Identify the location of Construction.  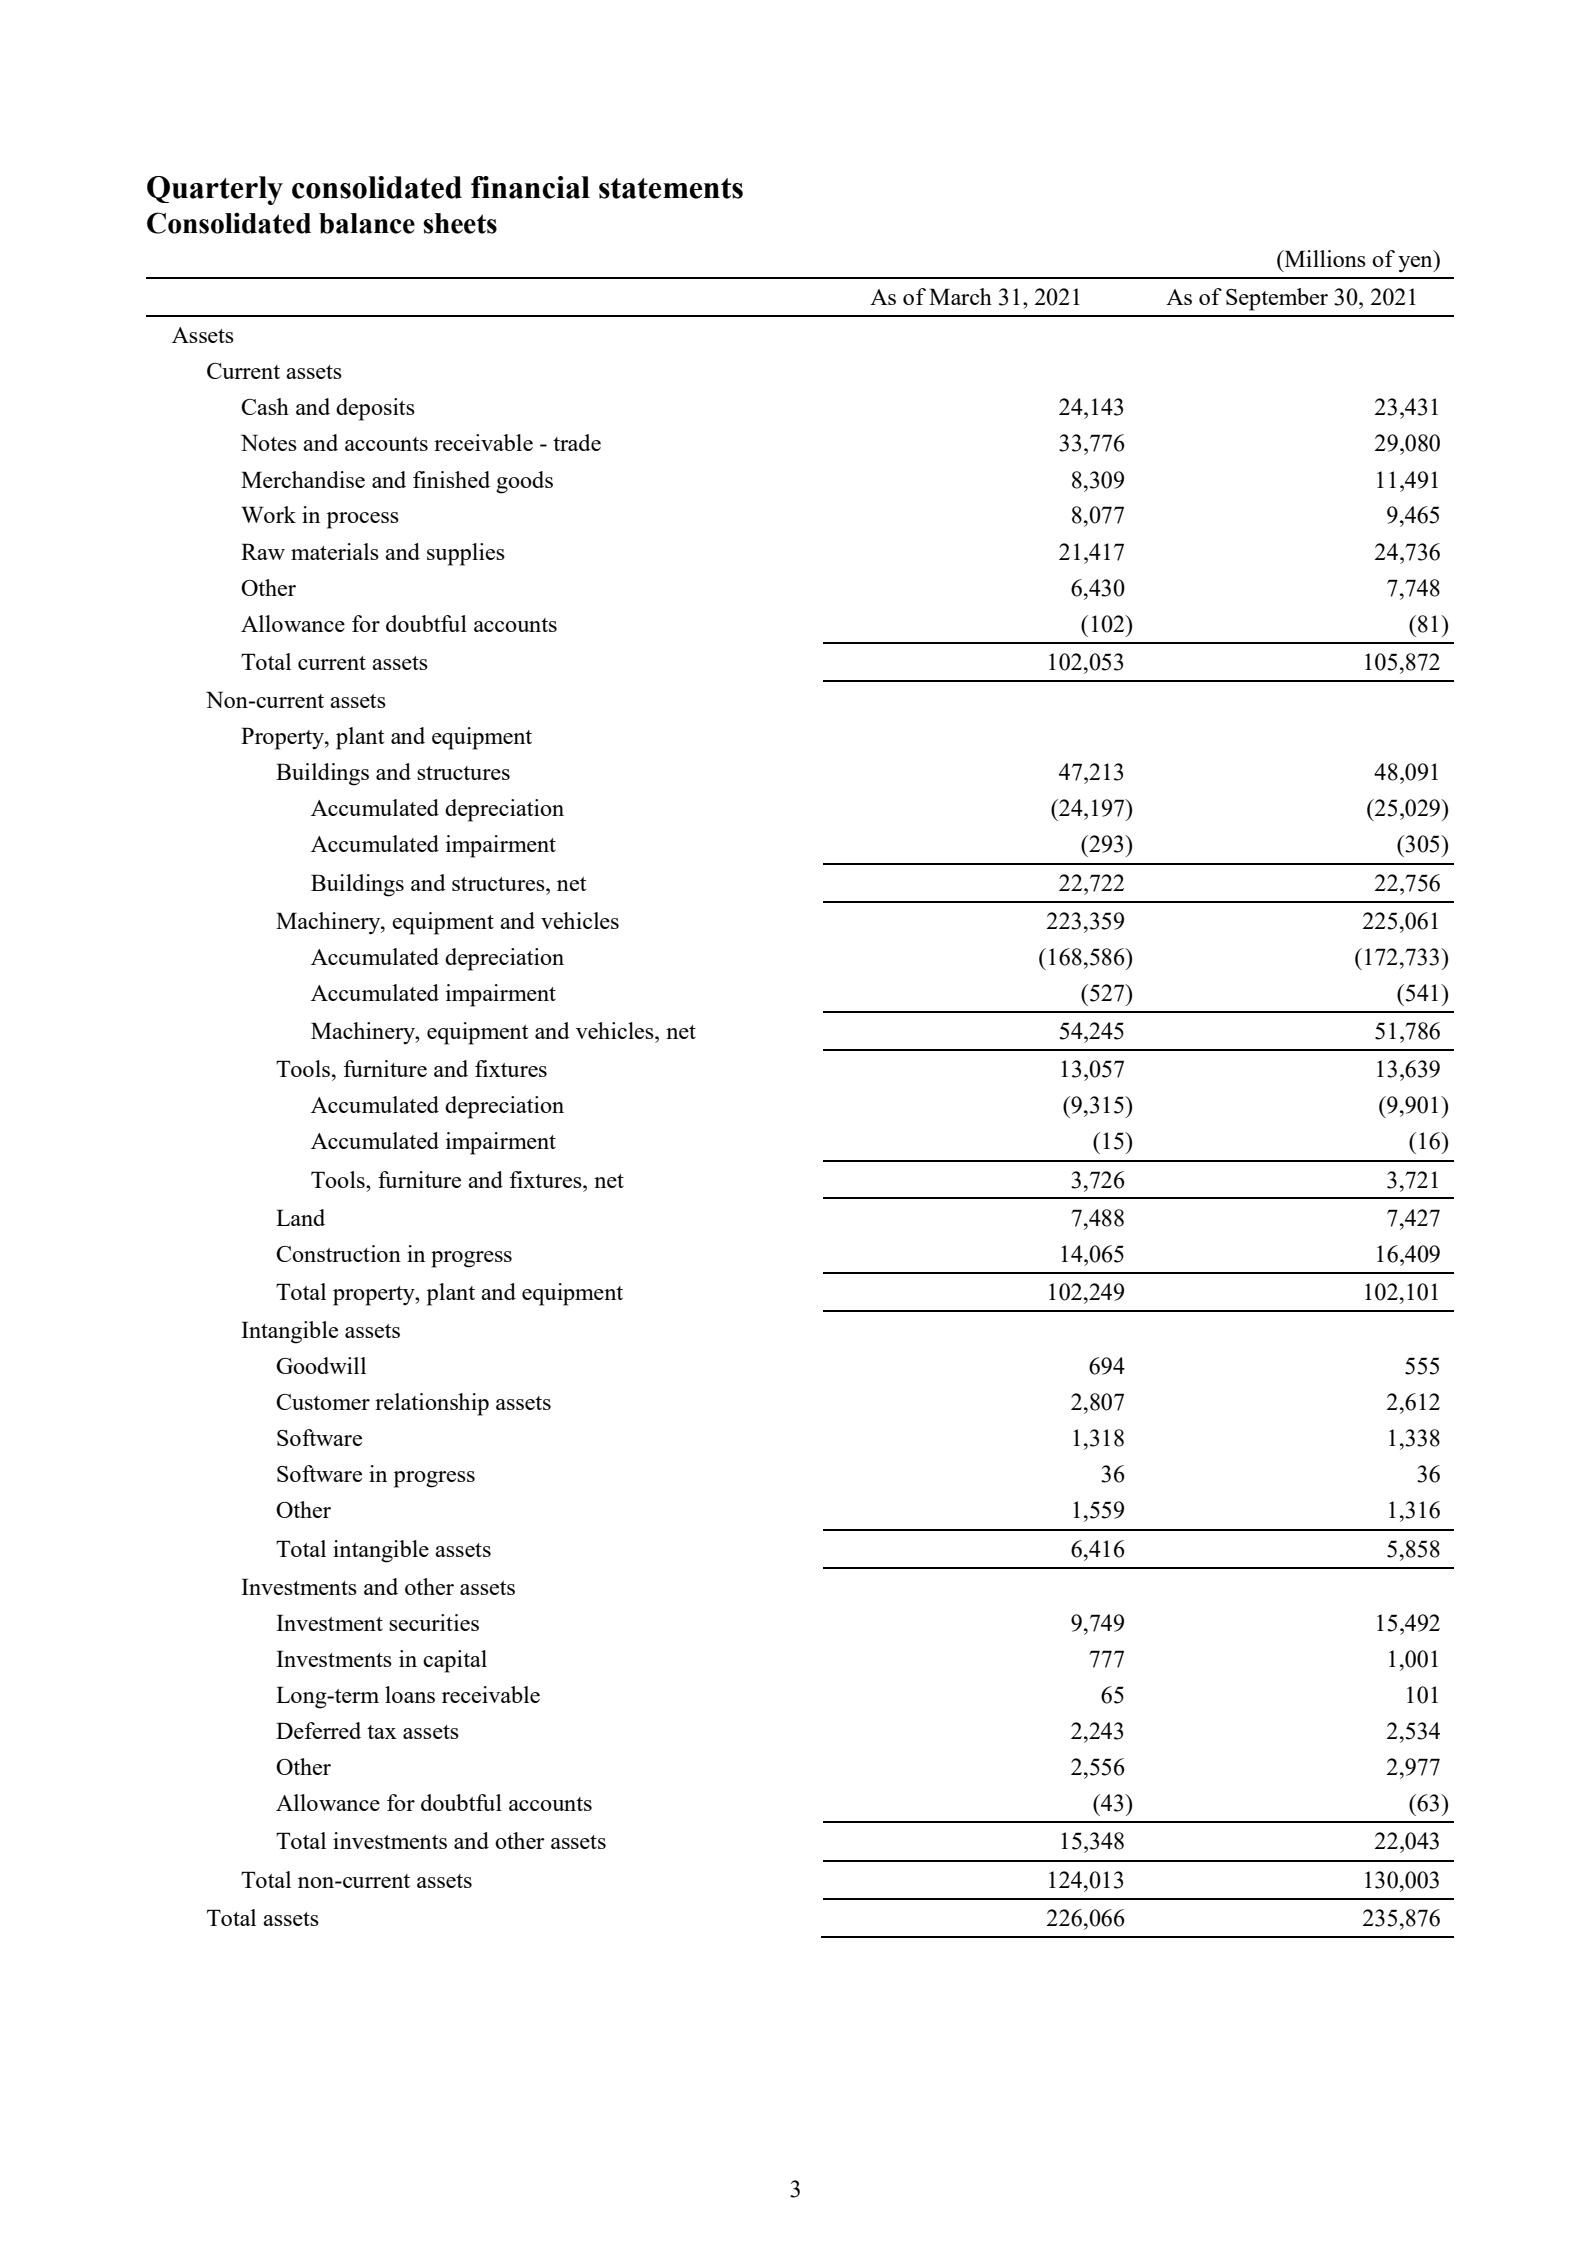
(338, 1253).
